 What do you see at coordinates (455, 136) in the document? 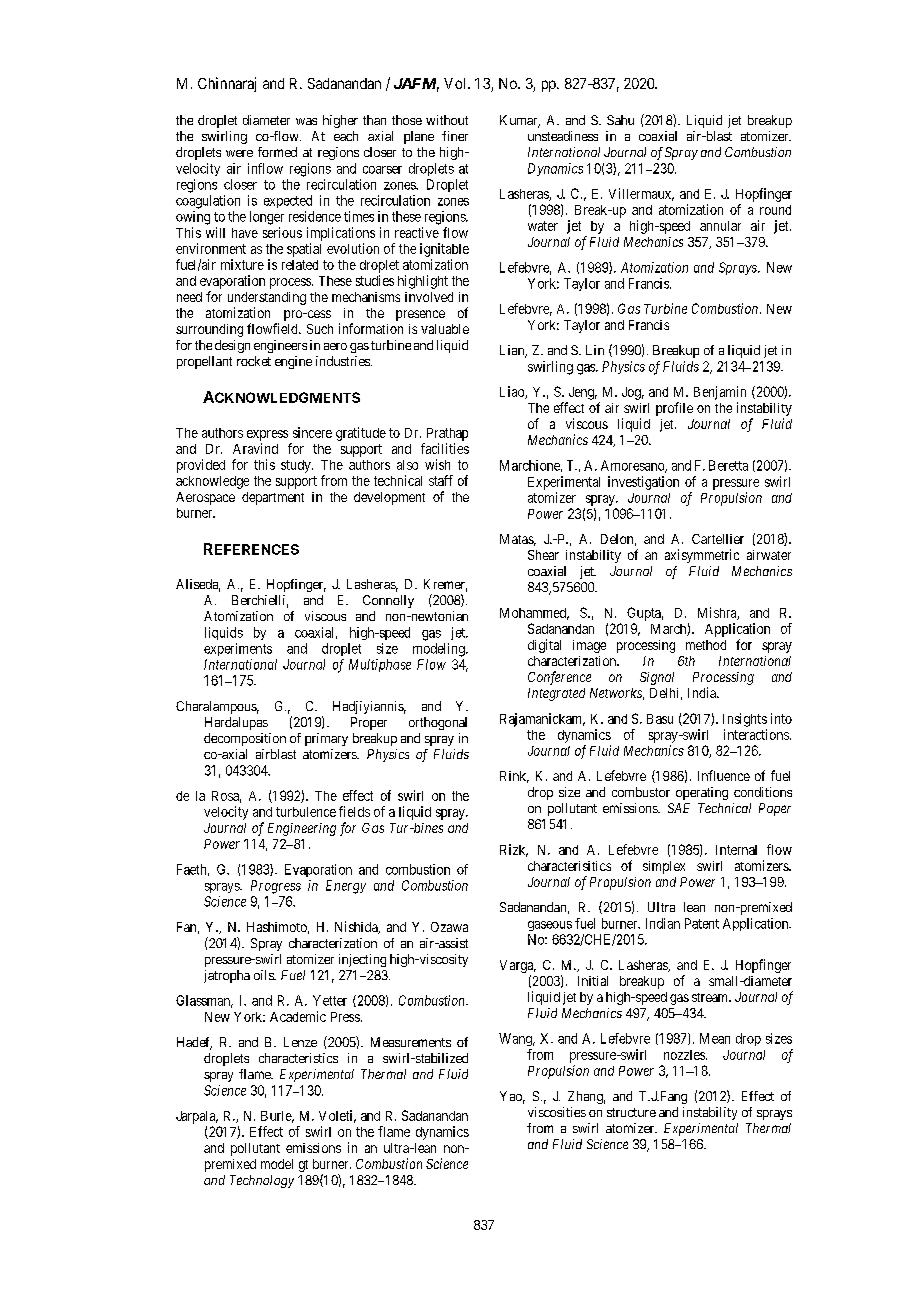
I see `finer` at bounding box center [455, 136].
